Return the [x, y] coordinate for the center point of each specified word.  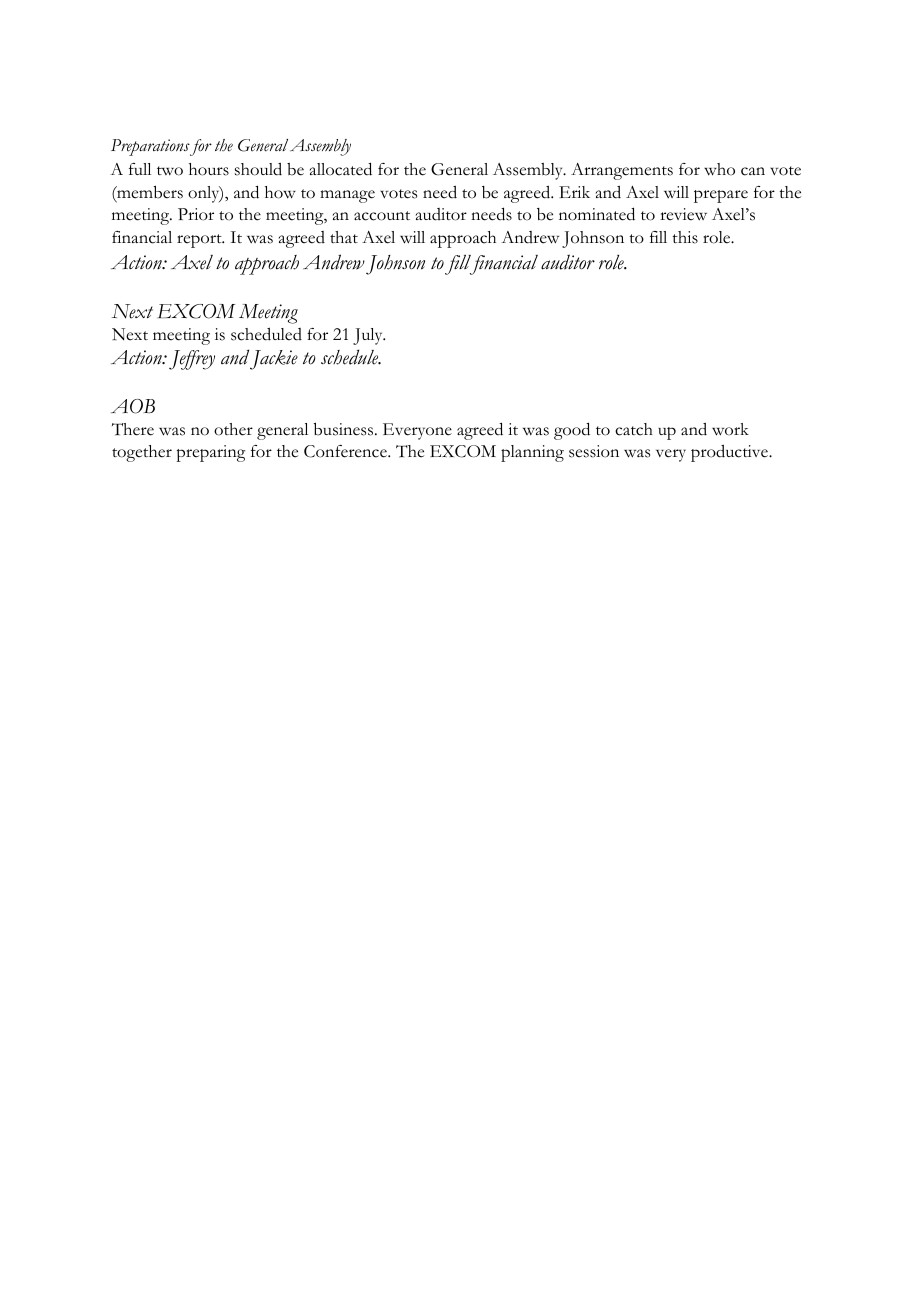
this [685, 237]
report [200, 241]
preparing [210, 453]
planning [532, 453]
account [382, 216]
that [344, 237]
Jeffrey [192, 360]
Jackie [274, 360]
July [369, 336]
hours [209, 169]
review [683, 214]
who [719, 169]
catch [634, 429]
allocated [341, 169]
